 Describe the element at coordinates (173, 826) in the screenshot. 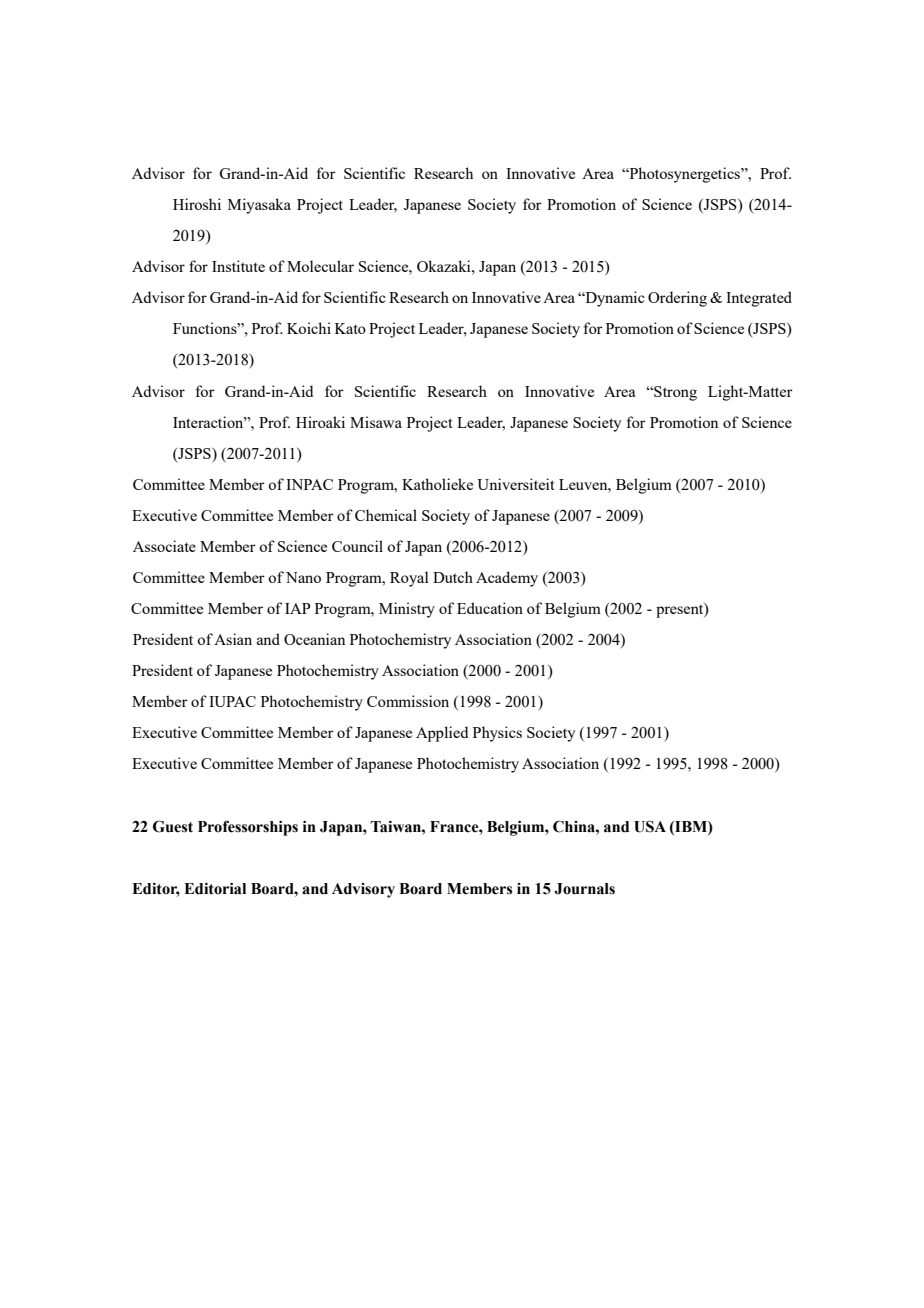

I see `Guest` at that location.
